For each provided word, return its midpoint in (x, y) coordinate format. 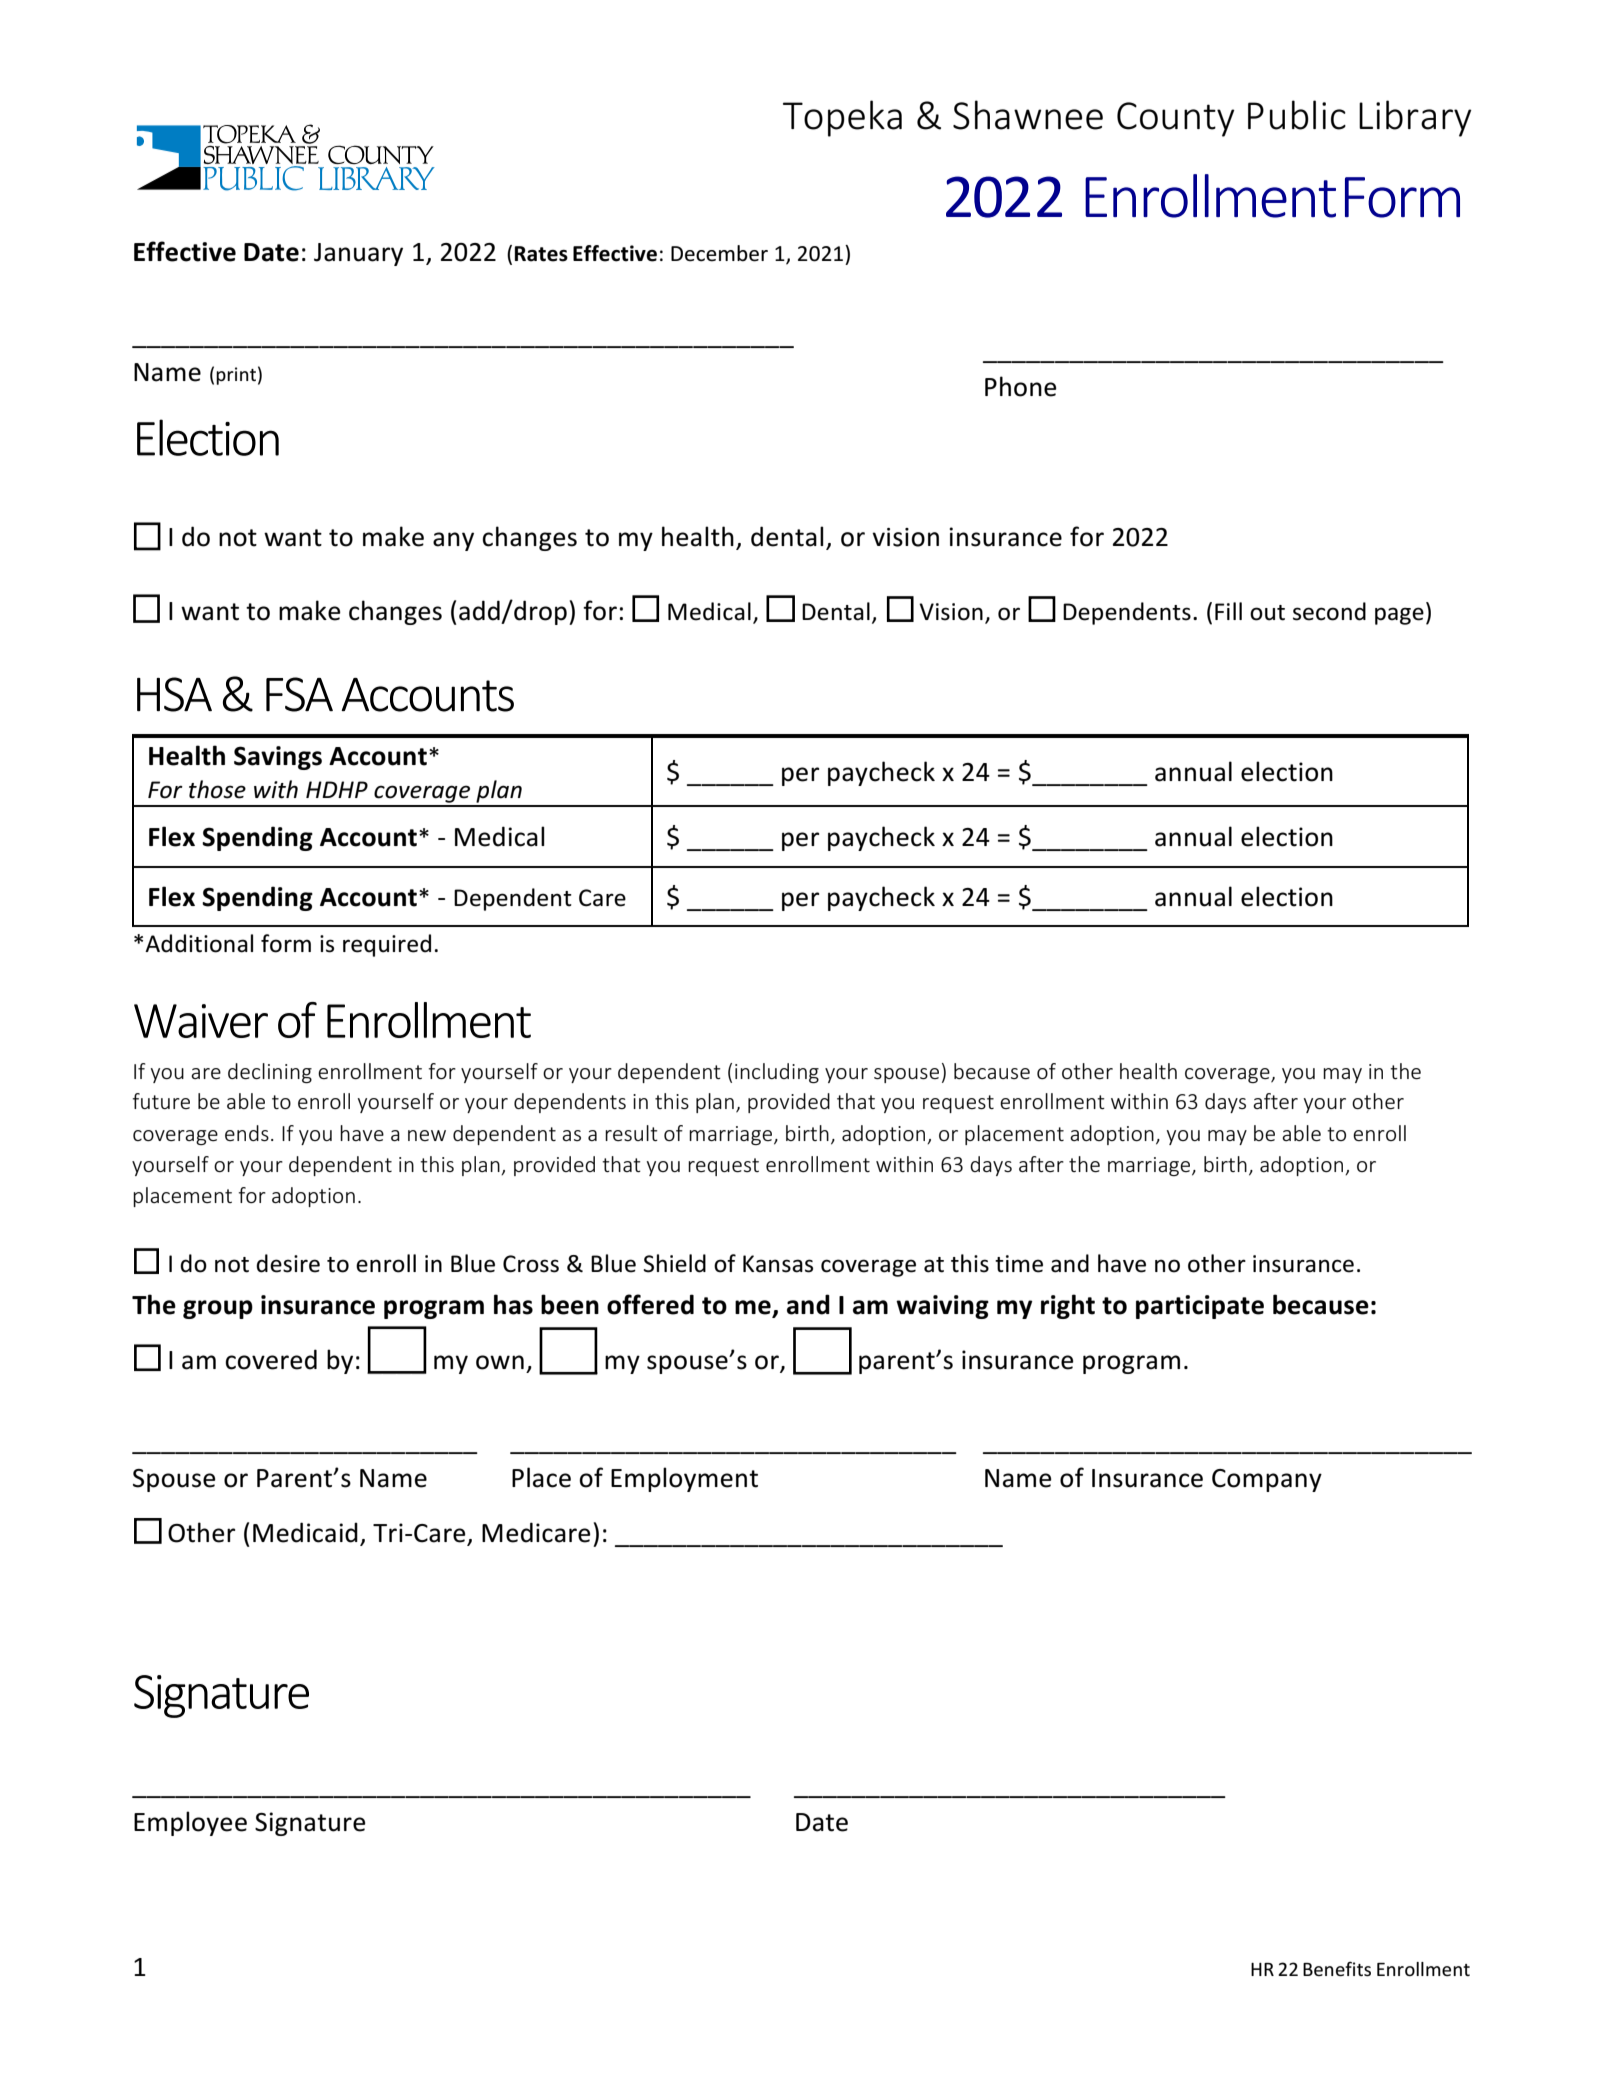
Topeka (842, 118)
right (1068, 1306)
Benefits (1337, 1968)
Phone (1021, 386)
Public (1297, 115)
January (358, 254)
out (1267, 613)
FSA (299, 694)
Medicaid (305, 1532)
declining (270, 1073)
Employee (190, 1823)
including (777, 1073)
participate (1200, 1307)
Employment (684, 1479)
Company (1267, 1480)
